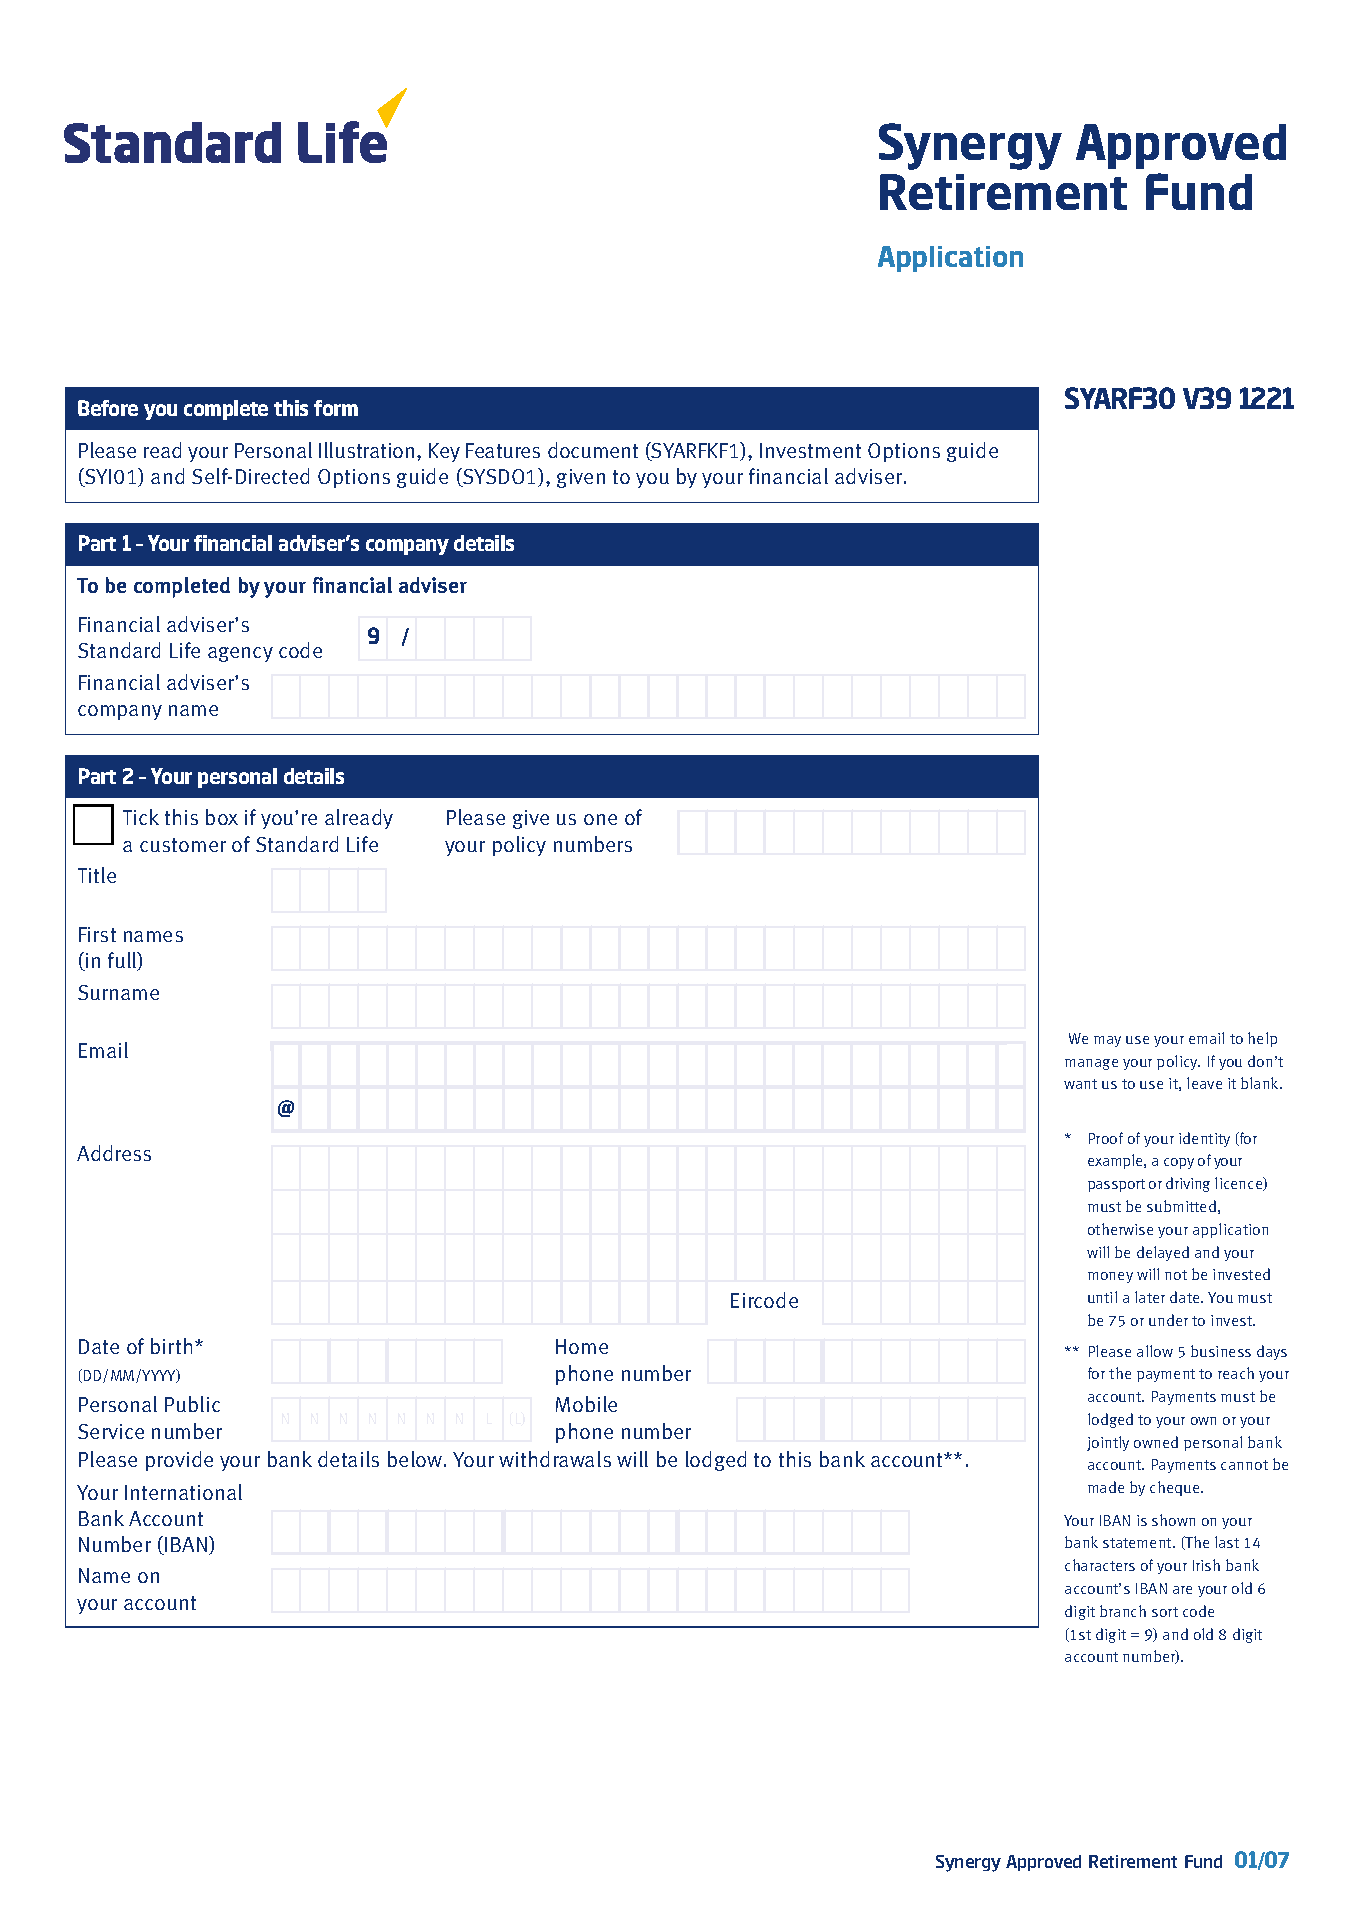  What do you see at coordinates (183, 845) in the image?
I see `customer` at bounding box center [183, 845].
